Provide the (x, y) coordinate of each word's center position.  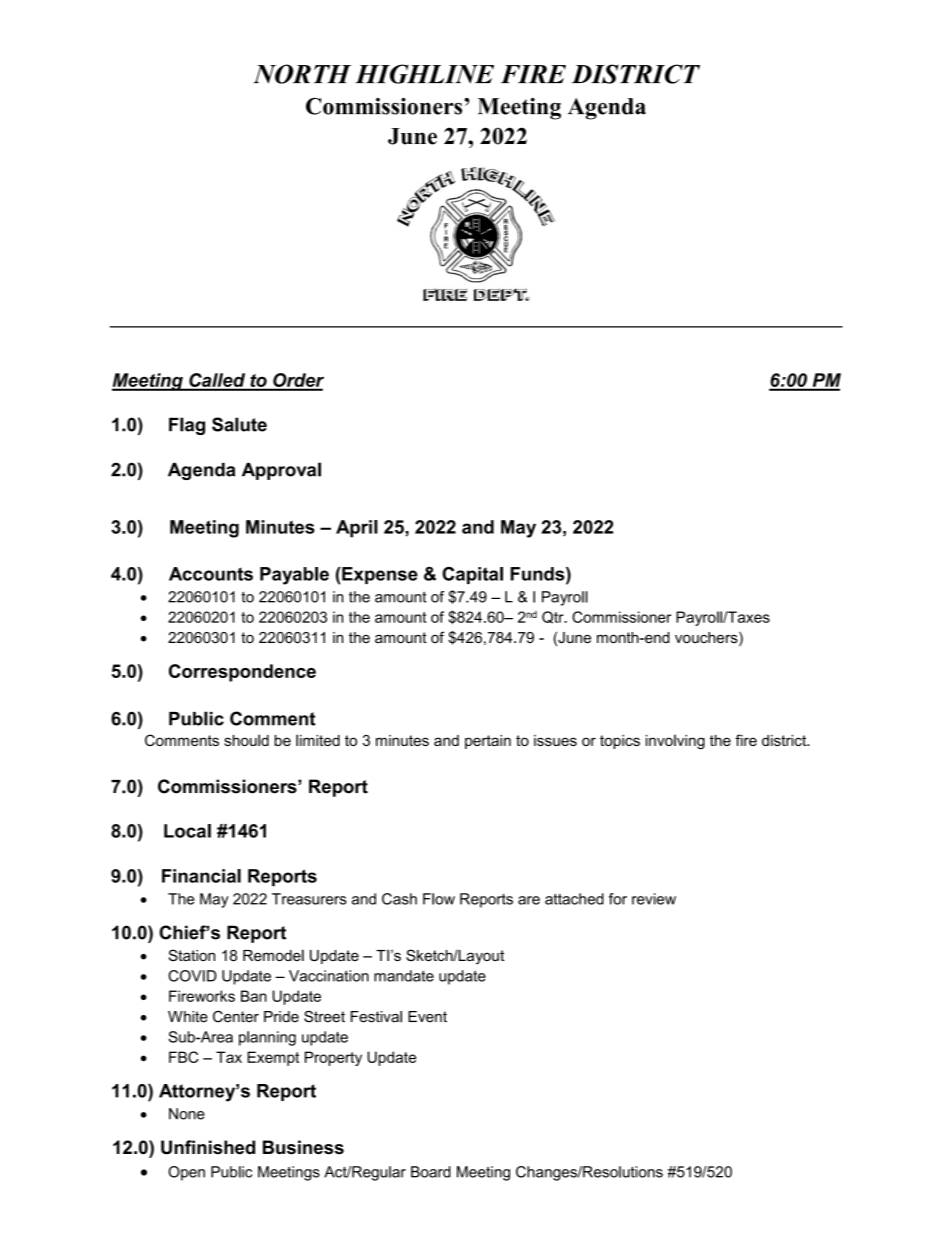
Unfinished (208, 1147)
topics (620, 742)
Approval (281, 471)
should (246, 740)
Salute (239, 424)
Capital (472, 575)
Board (431, 1172)
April (357, 529)
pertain (488, 742)
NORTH (302, 74)
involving (675, 742)
